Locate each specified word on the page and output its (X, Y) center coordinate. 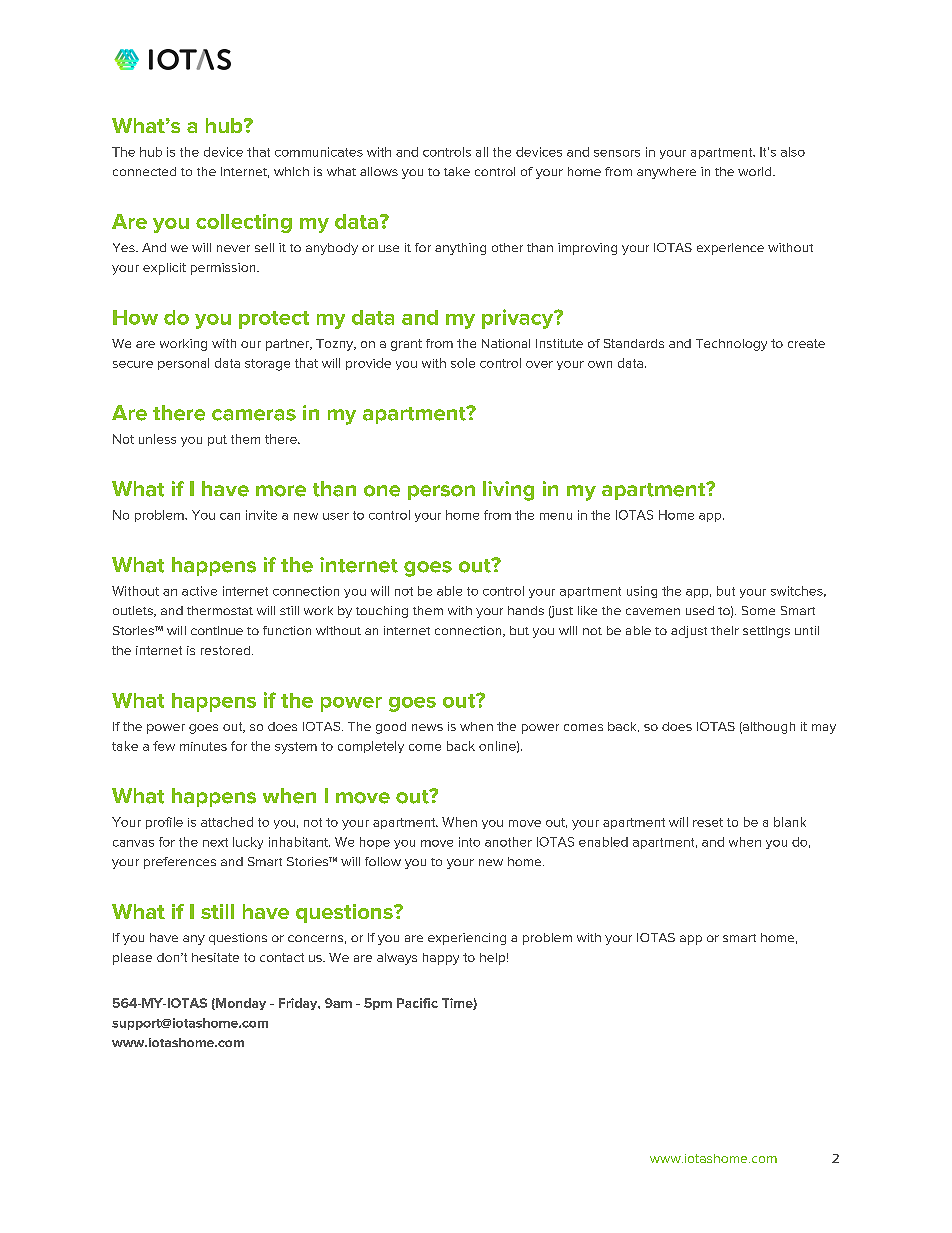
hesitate (215, 957)
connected (144, 171)
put (217, 440)
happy (441, 959)
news (427, 727)
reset (708, 822)
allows (379, 171)
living (508, 491)
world (756, 171)
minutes (203, 746)
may (824, 729)
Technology (731, 345)
